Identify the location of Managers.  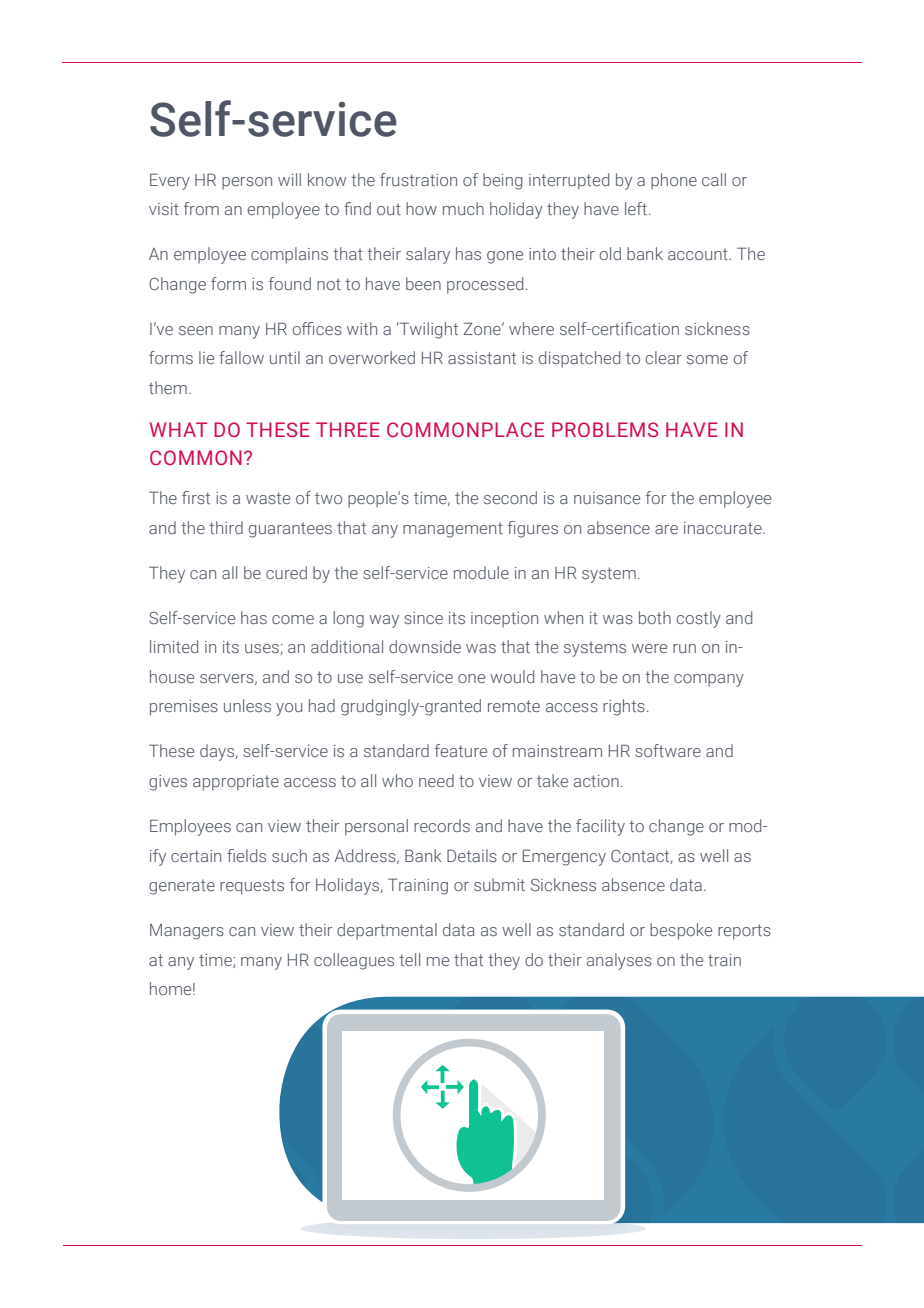
(187, 932).
